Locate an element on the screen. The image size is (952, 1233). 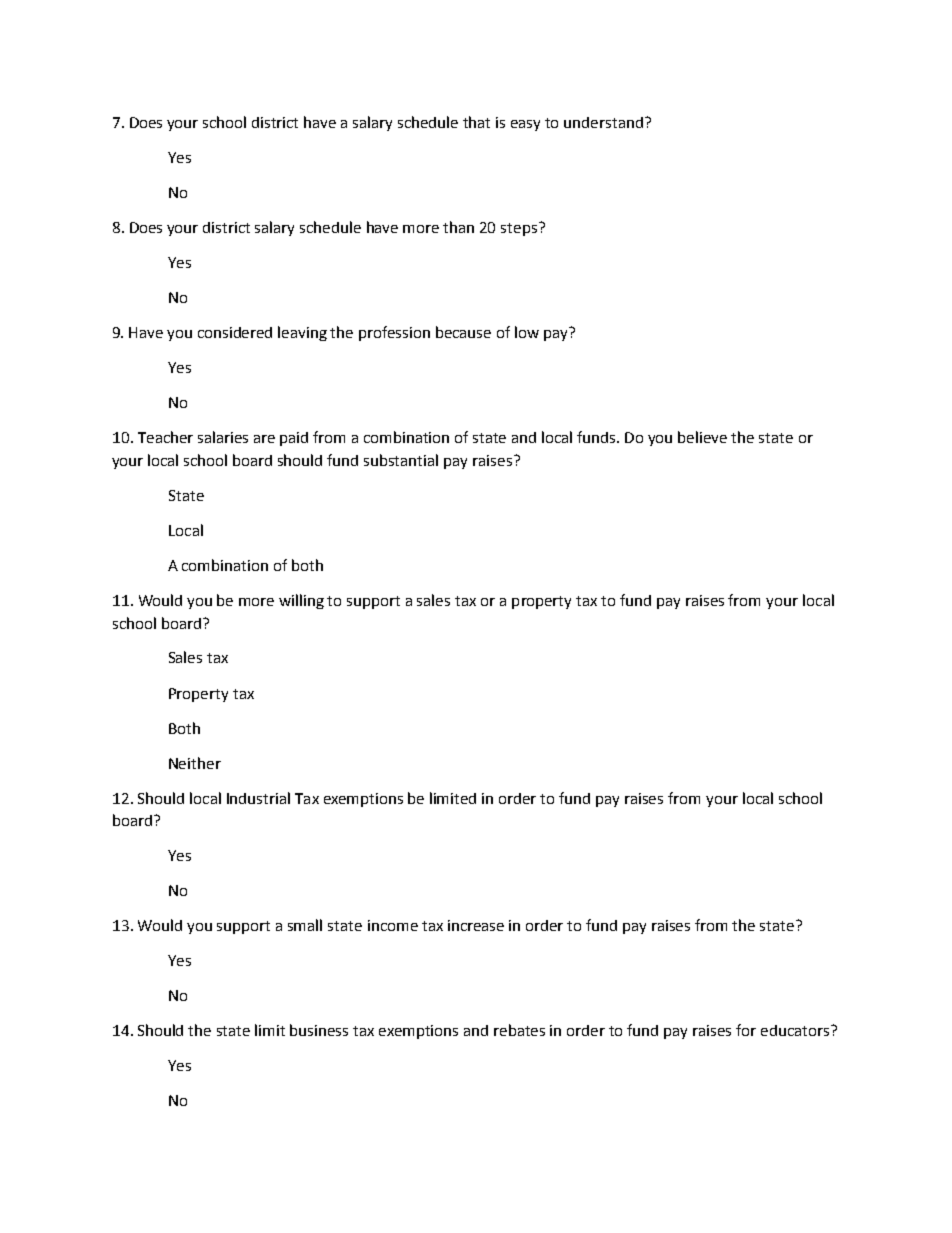
considered is located at coordinates (235, 332).
